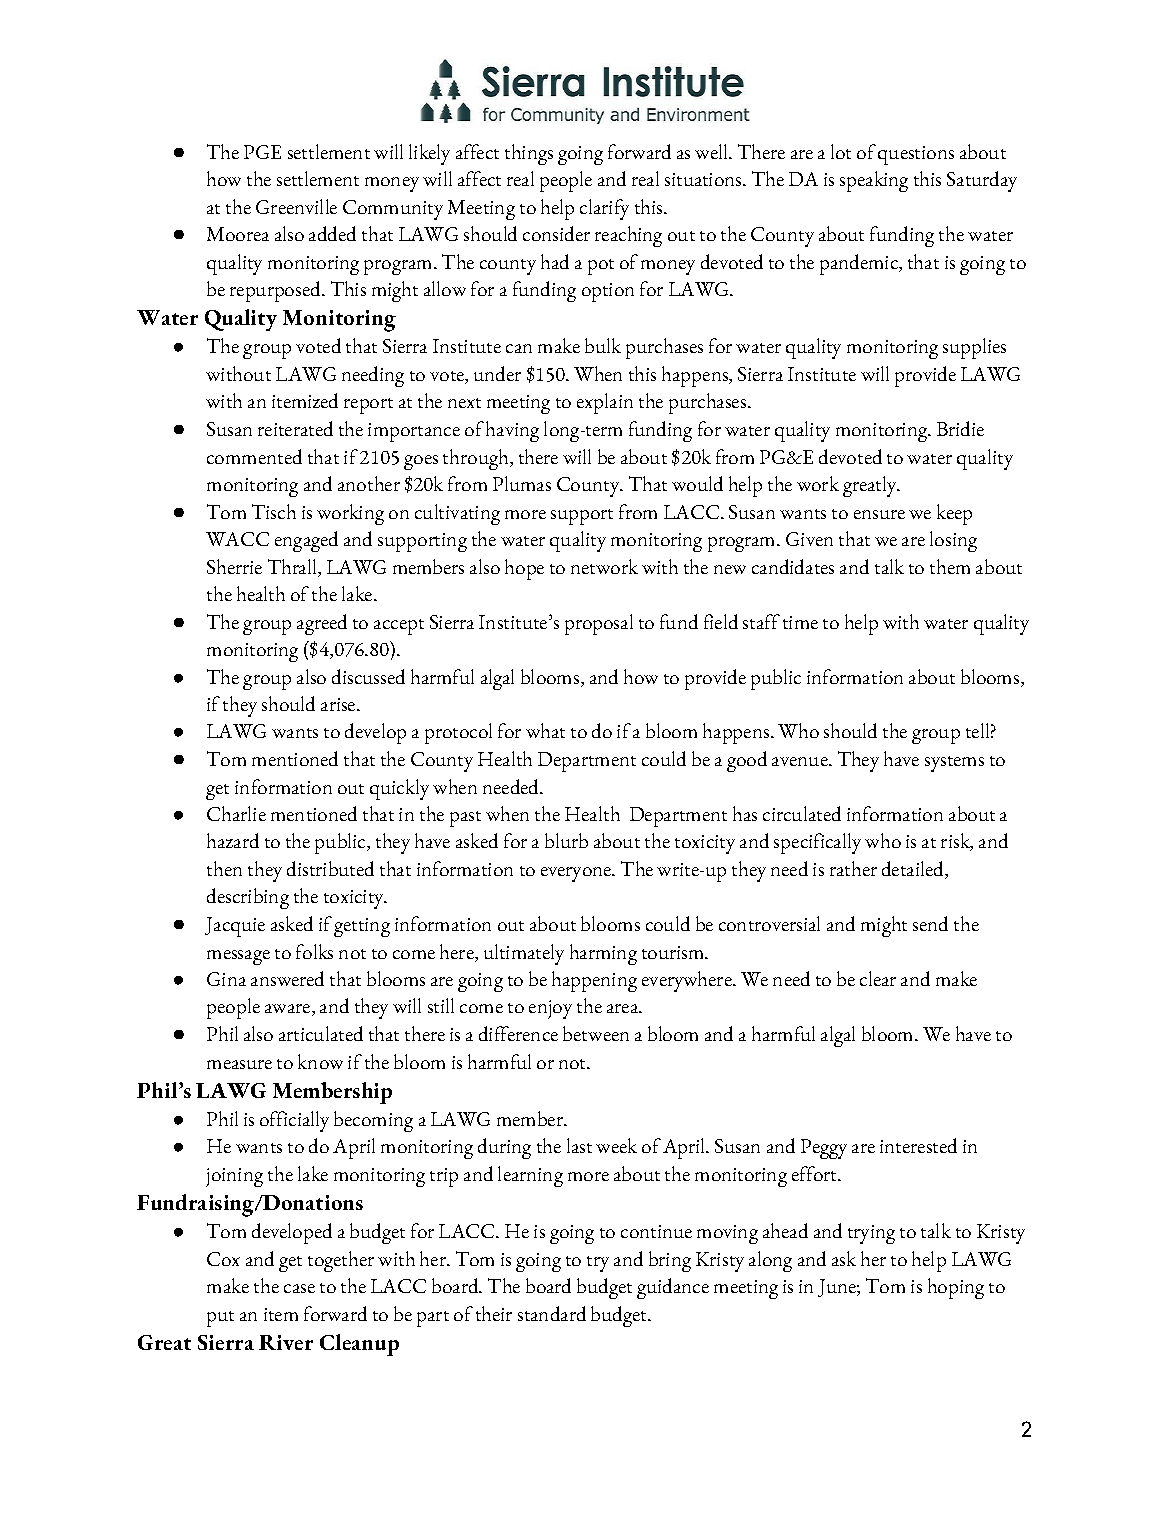  What do you see at coordinates (296, 206) in the page?
I see `Greenville` at bounding box center [296, 206].
